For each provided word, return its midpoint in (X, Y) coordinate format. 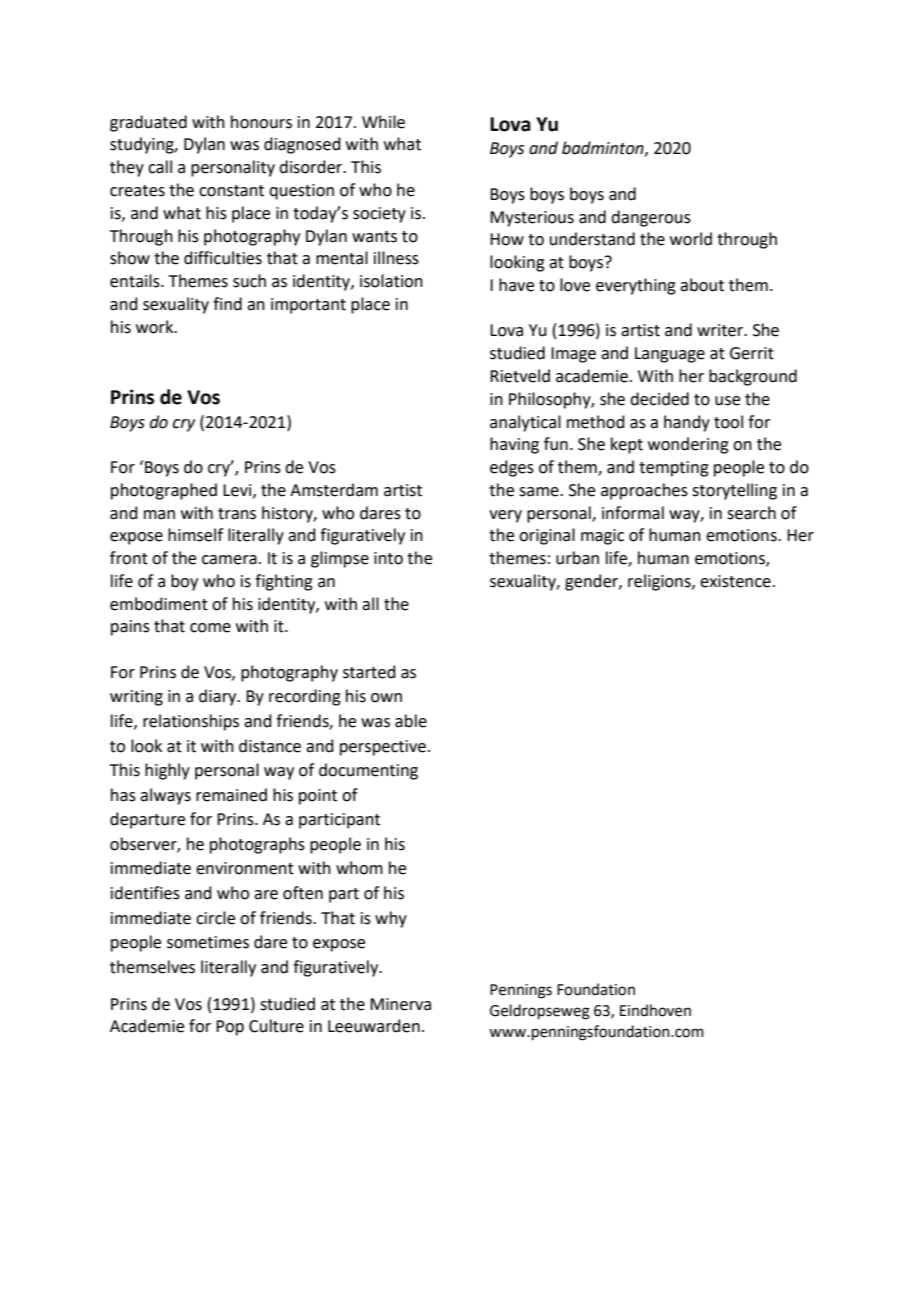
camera (229, 560)
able (411, 721)
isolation (391, 281)
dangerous (651, 218)
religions (660, 582)
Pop (230, 1028)
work (156, 327)
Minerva (400, 1004)
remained (231, 795)
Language (670, 355)
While (383, 122)
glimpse (340, 559)
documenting (368, 771)
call (160, 167)
